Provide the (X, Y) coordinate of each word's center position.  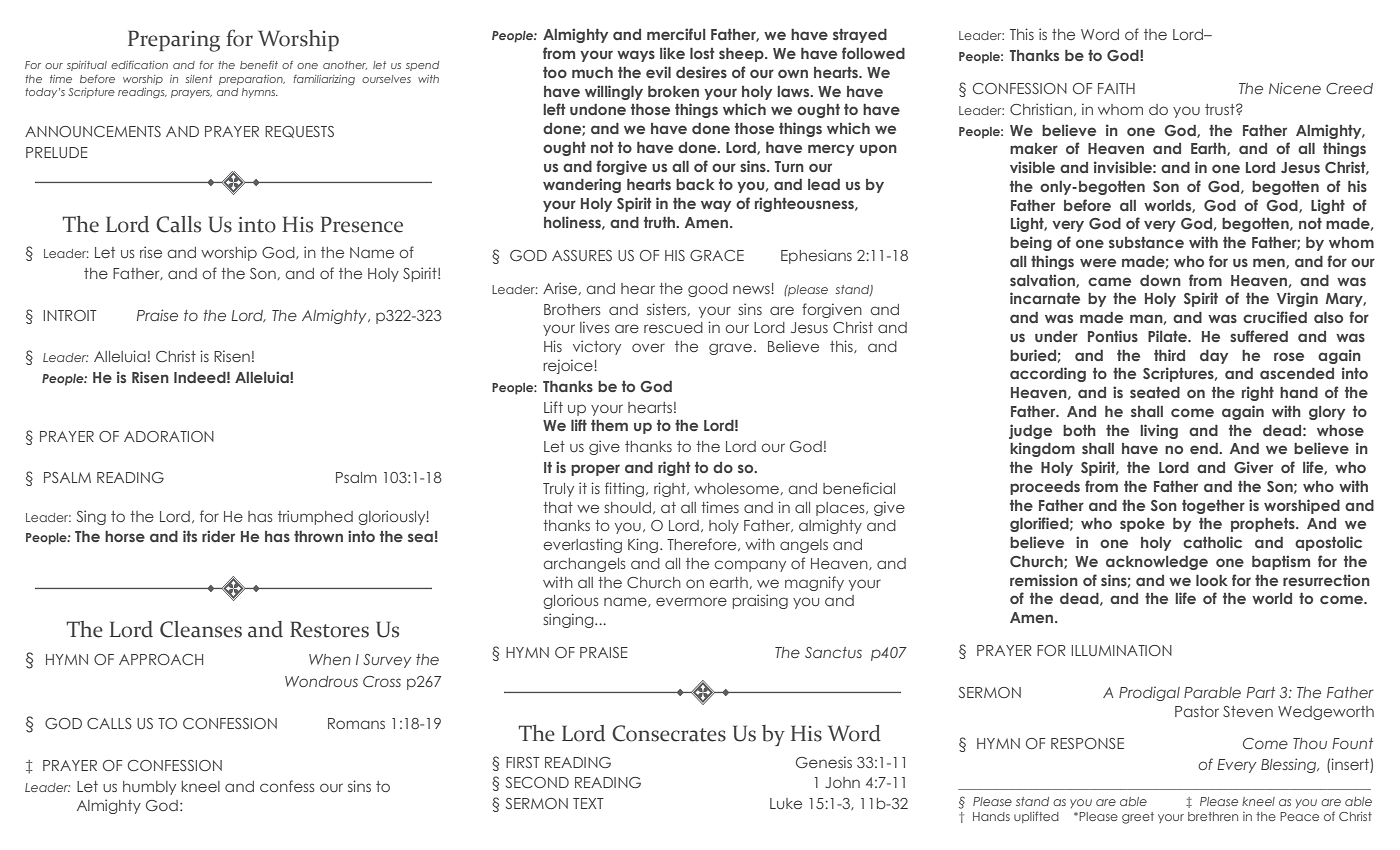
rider (218, 536)
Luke (786, 803)
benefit (259, 65)
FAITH (1116, 88)
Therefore (703, 544)
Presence (362, 224)
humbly (149, 788)
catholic (1212, 542)
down (1160, 280)
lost (702, 53)
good (708, 290)
